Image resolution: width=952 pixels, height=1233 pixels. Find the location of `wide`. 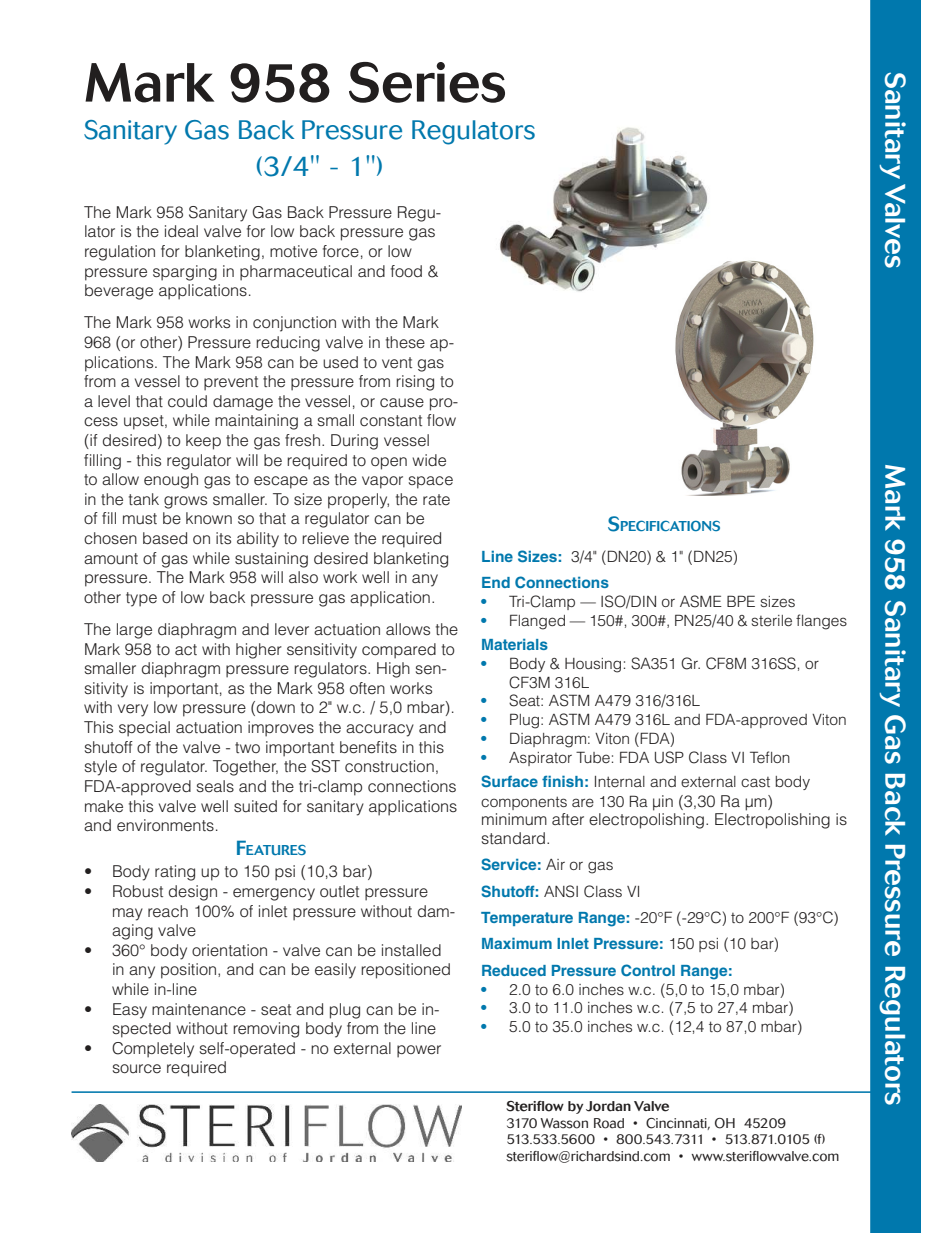

wide is located at coordinates (429, 460).
